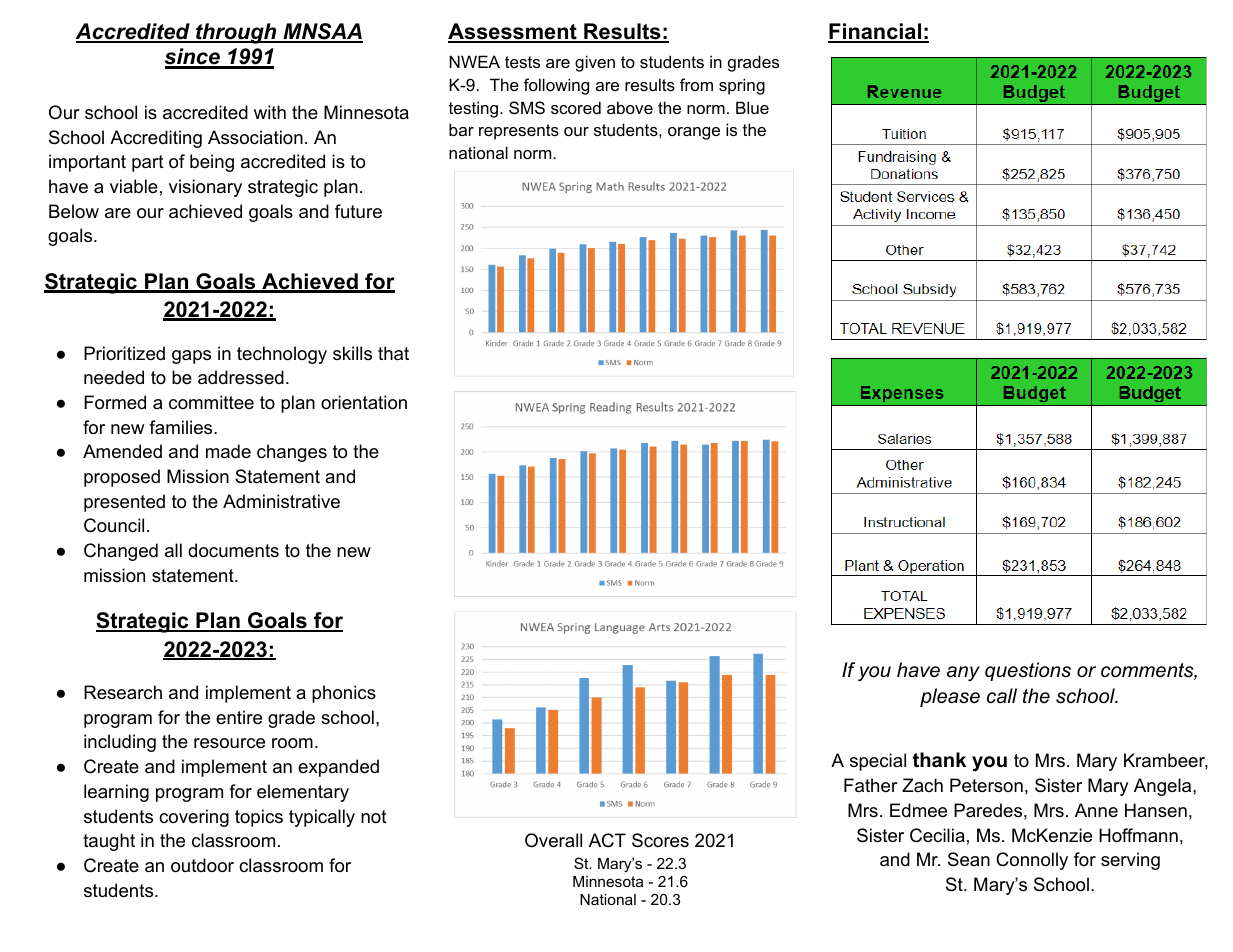 The width and height of the document is (1233, 952). Describe the element at coordinates (595, 63) in the document. I see `given` at that location.
